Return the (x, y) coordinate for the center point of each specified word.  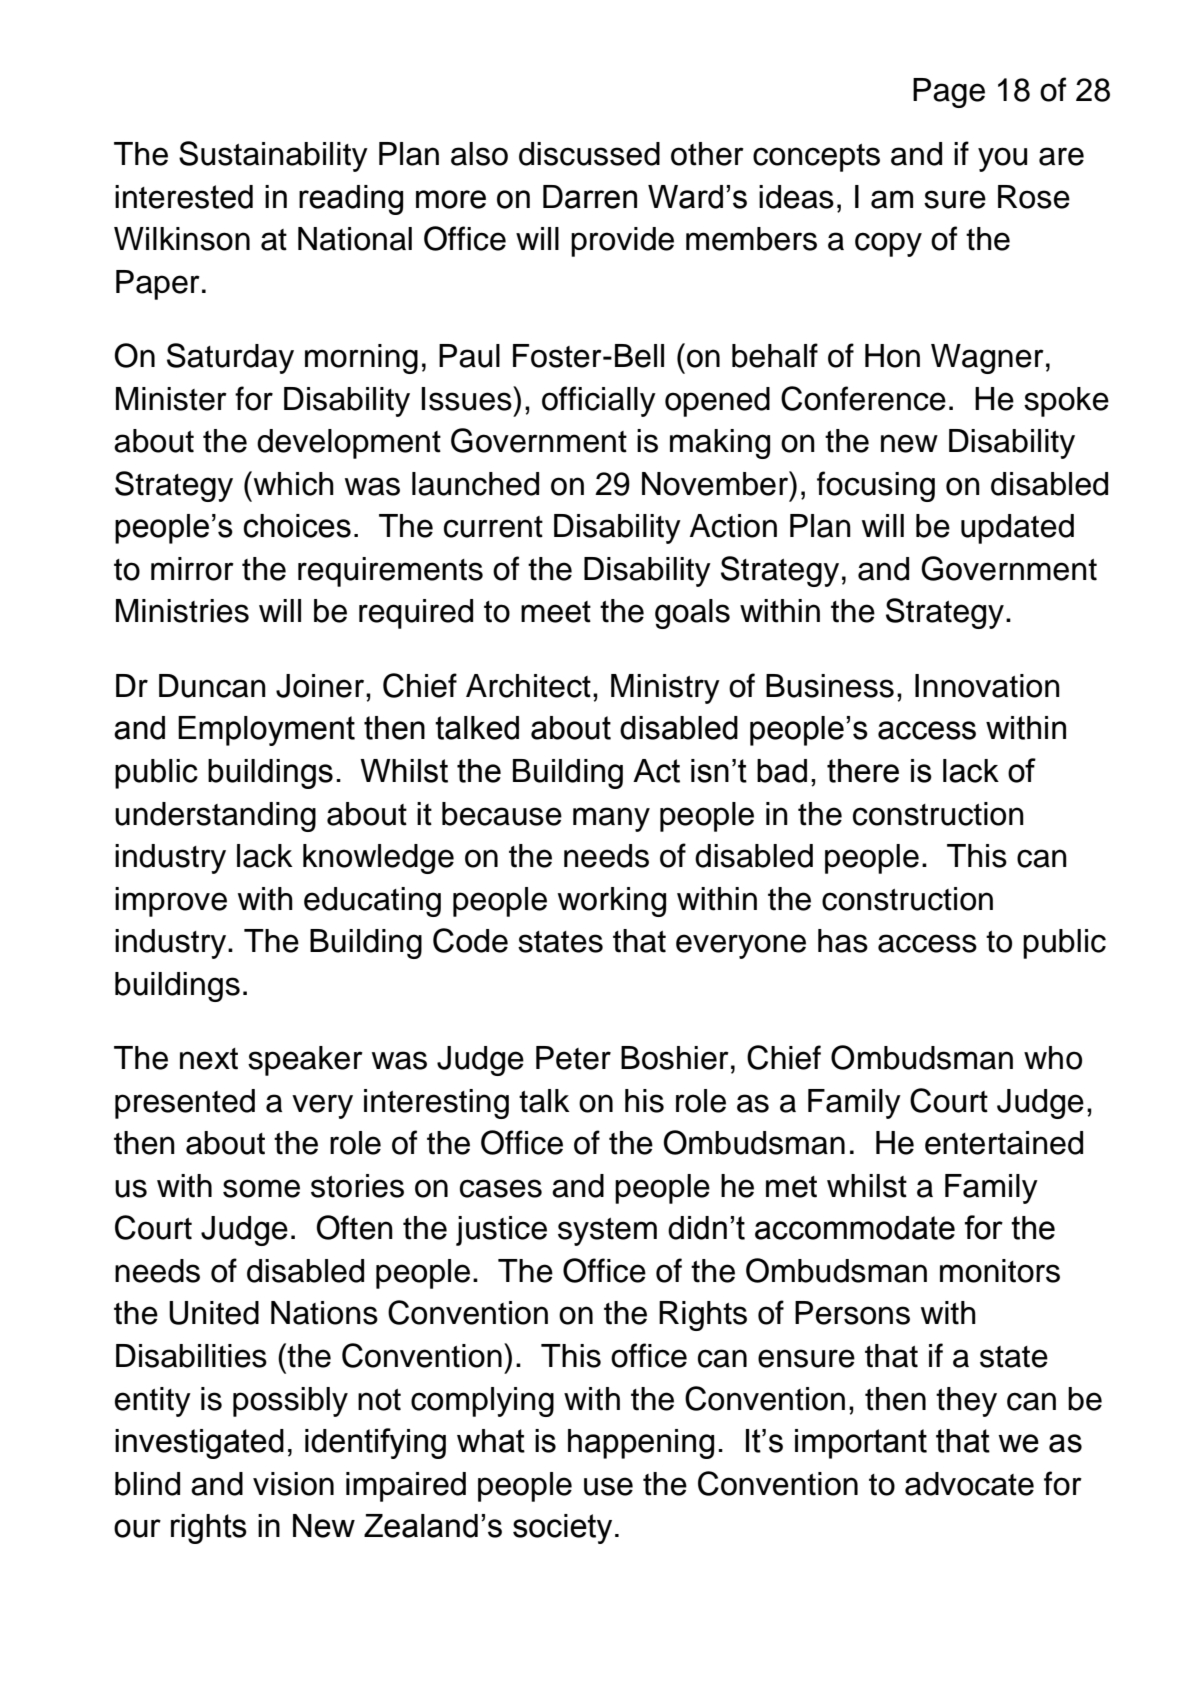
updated (1017, 529)
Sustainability (273, 156)
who (1053, 1058)
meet (556, 612)
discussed (589, 154)
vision (293, 1484)
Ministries (182, 611)
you (1002, 159)
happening (641, 1444)
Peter (573, 1058)
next (209, 1059)
